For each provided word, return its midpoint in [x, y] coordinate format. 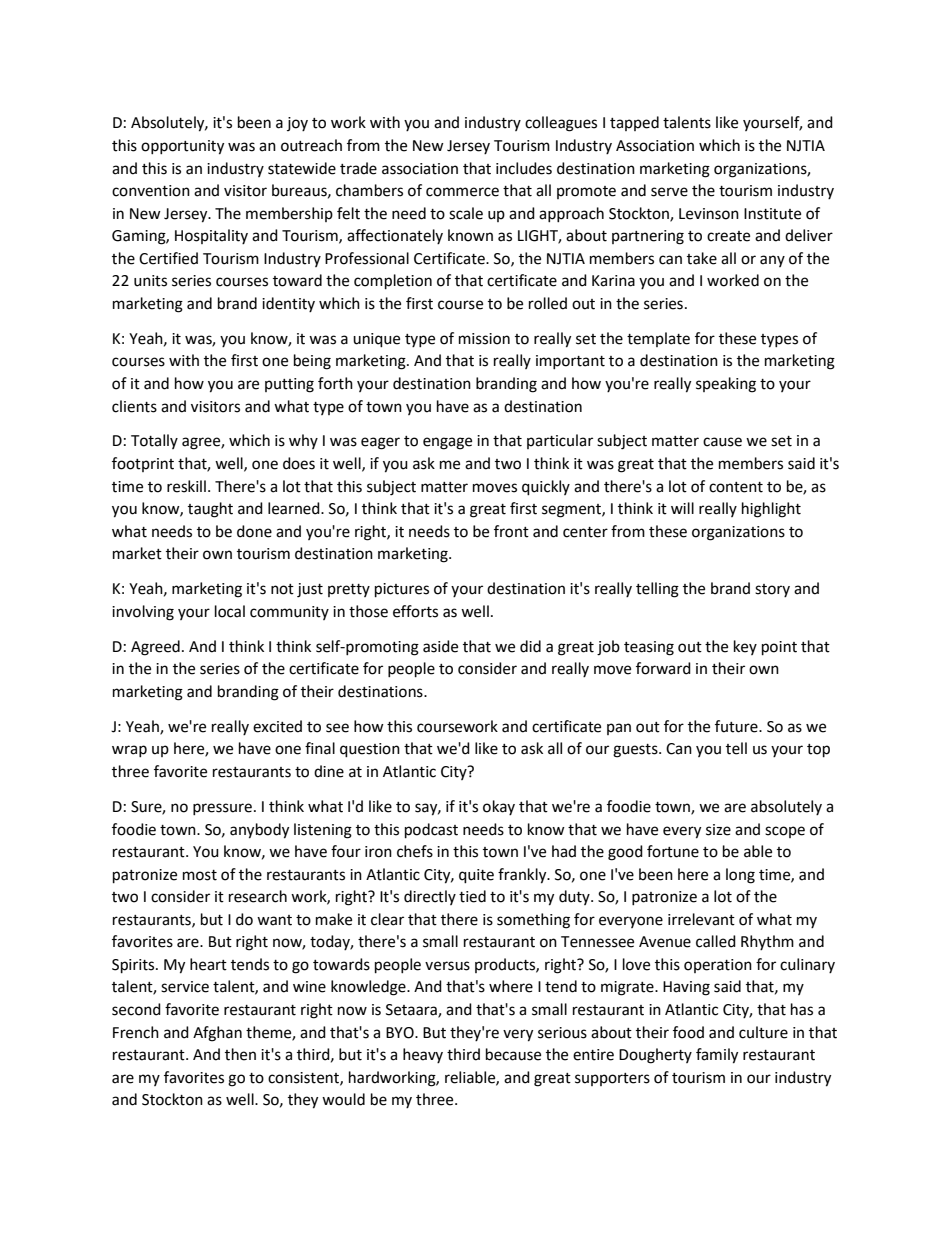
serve [669, 192]
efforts [415, 611]
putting [289, 385]
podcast [431, 831]
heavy [423, 1055]
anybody [259, 831]
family [717, 1056]
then [240, 1054]
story [772, 590]
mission [484, 339]
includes [524, 168]
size [718, 830]
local [230, 611]
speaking [726, 385]
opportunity [182, 147]
